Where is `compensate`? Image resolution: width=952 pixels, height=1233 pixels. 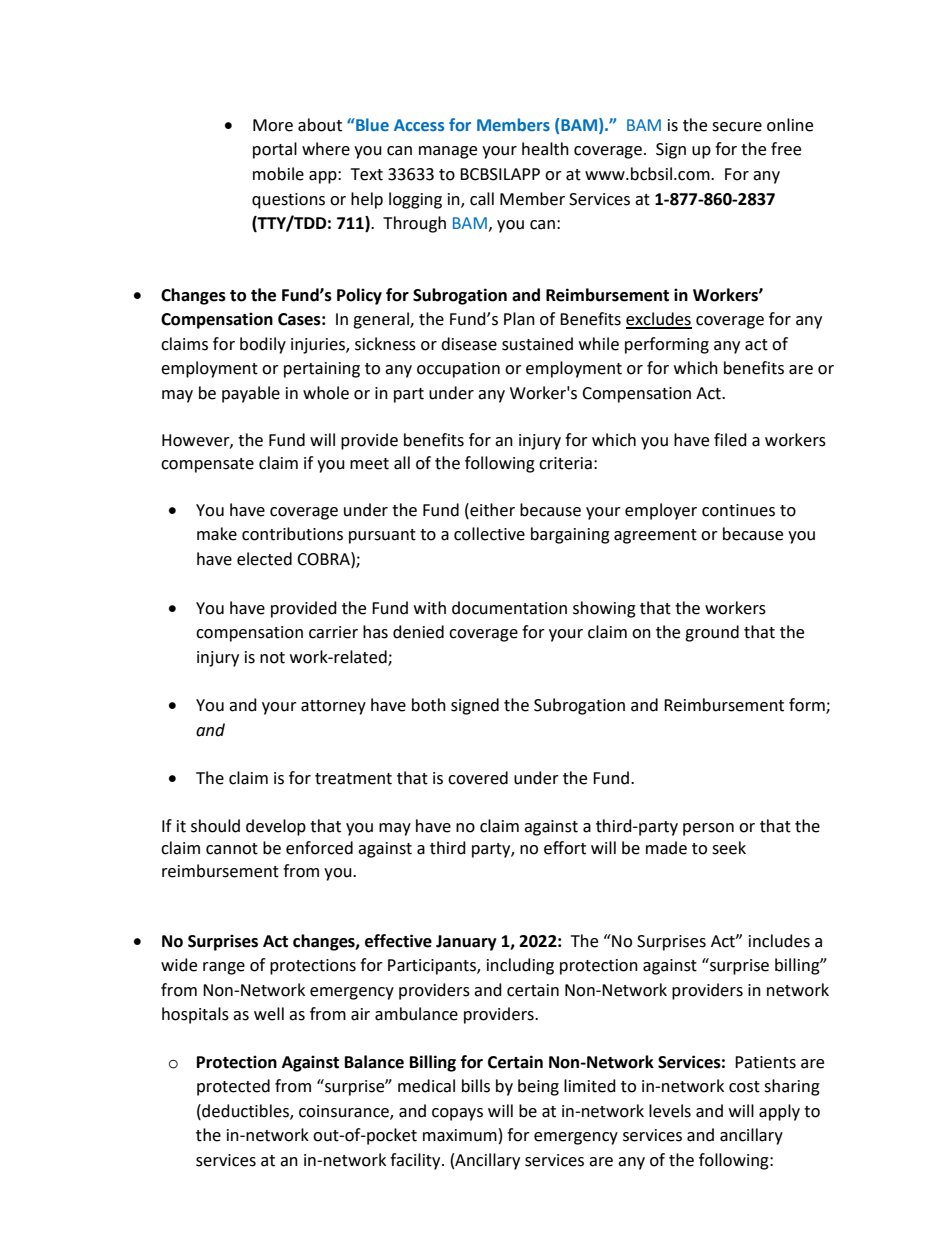
compensate is located at coordinates (207, 465).
